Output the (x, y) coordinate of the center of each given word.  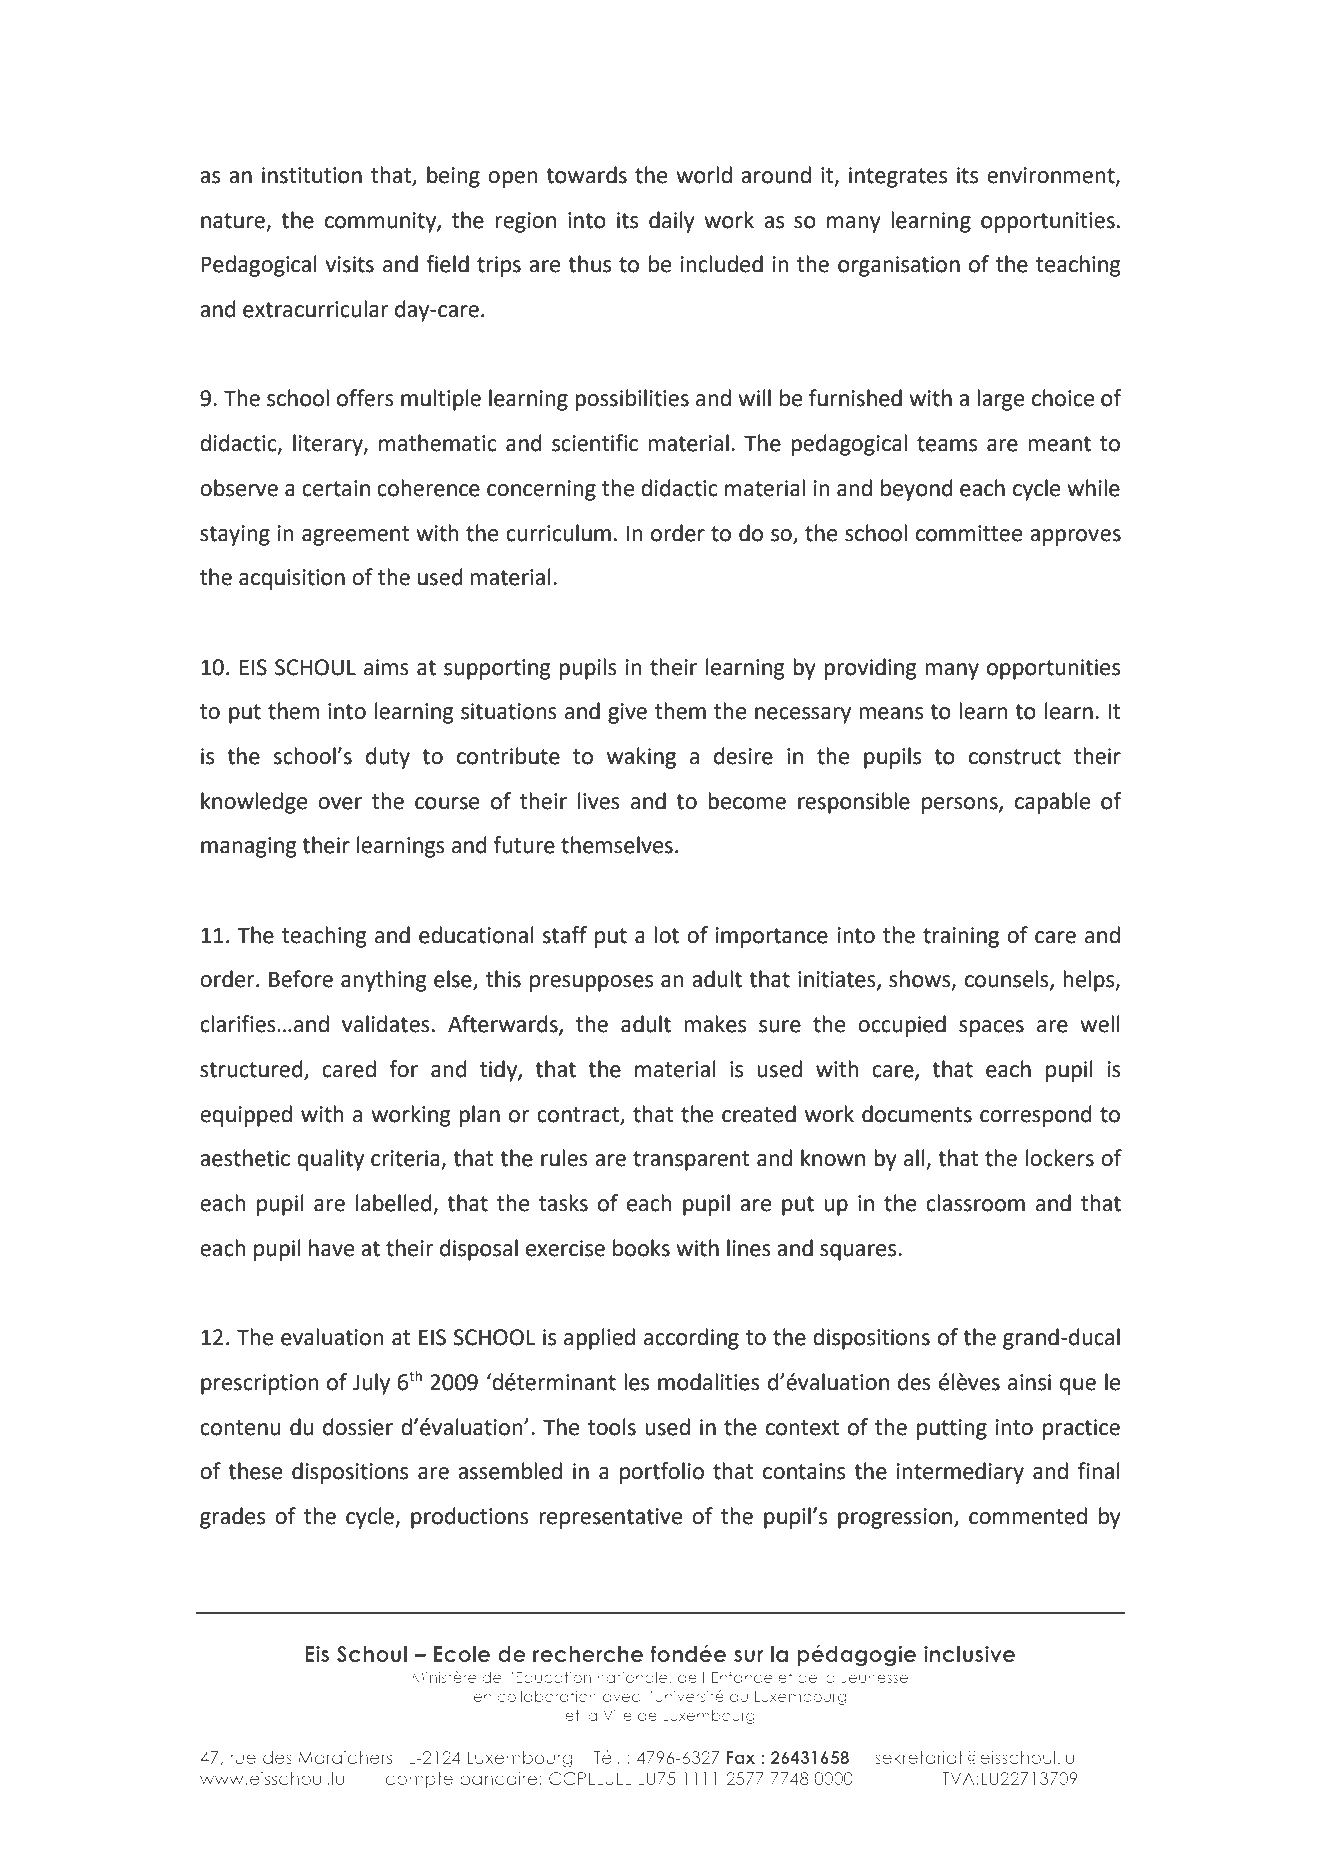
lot (666, 935)
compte (419, 1780)
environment (1052, 176)
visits (349, 264)
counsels (1008, 980)
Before (301, 979)
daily (672, 222)
